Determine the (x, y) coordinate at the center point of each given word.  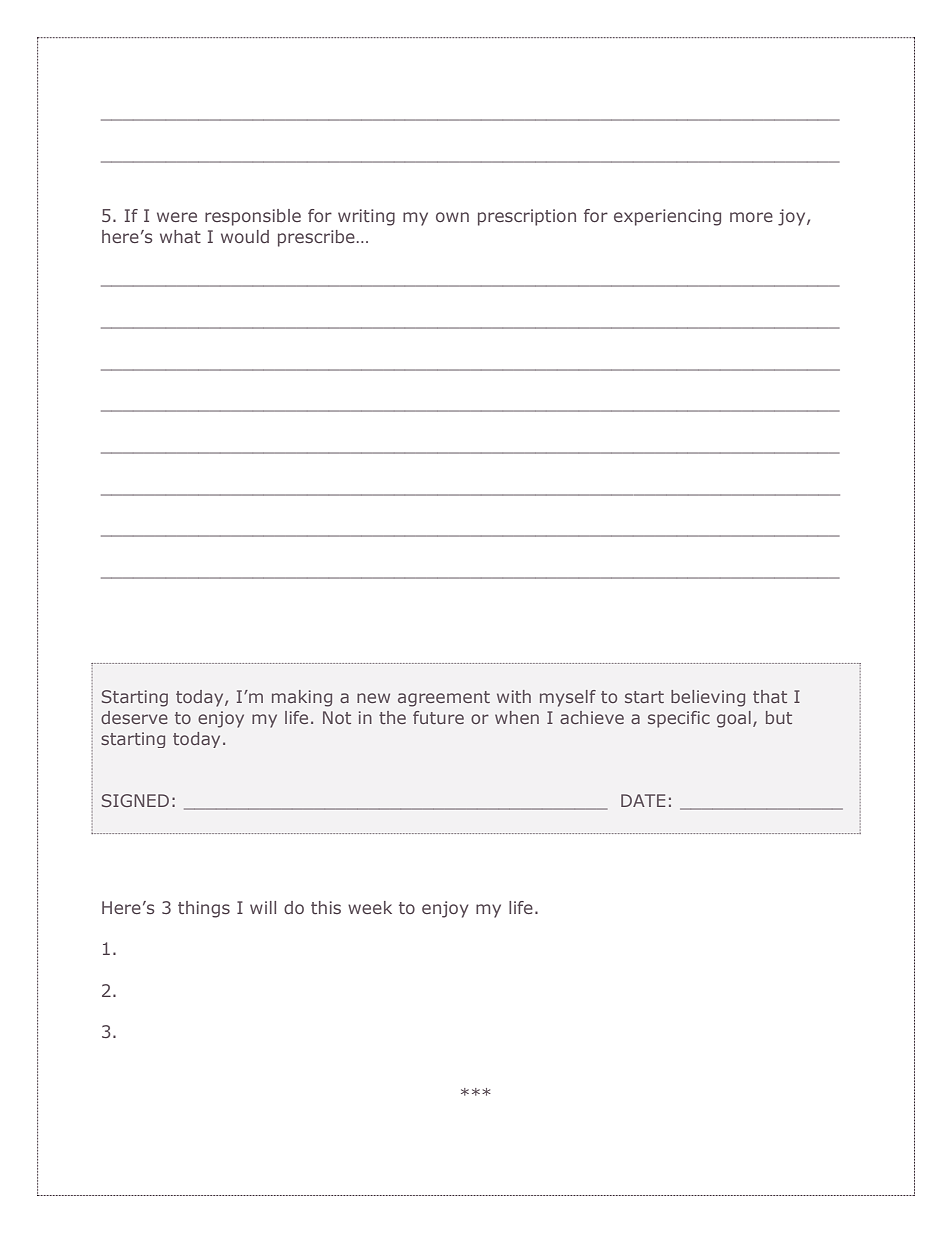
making (302, 698)
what (180, 236)
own (452, 217)
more (751, 217)
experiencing (667, 217)
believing (708, 698)
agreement (444, 699)
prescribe (316, 238)
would (245, 236)
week (370, 907)
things (204, 909)
